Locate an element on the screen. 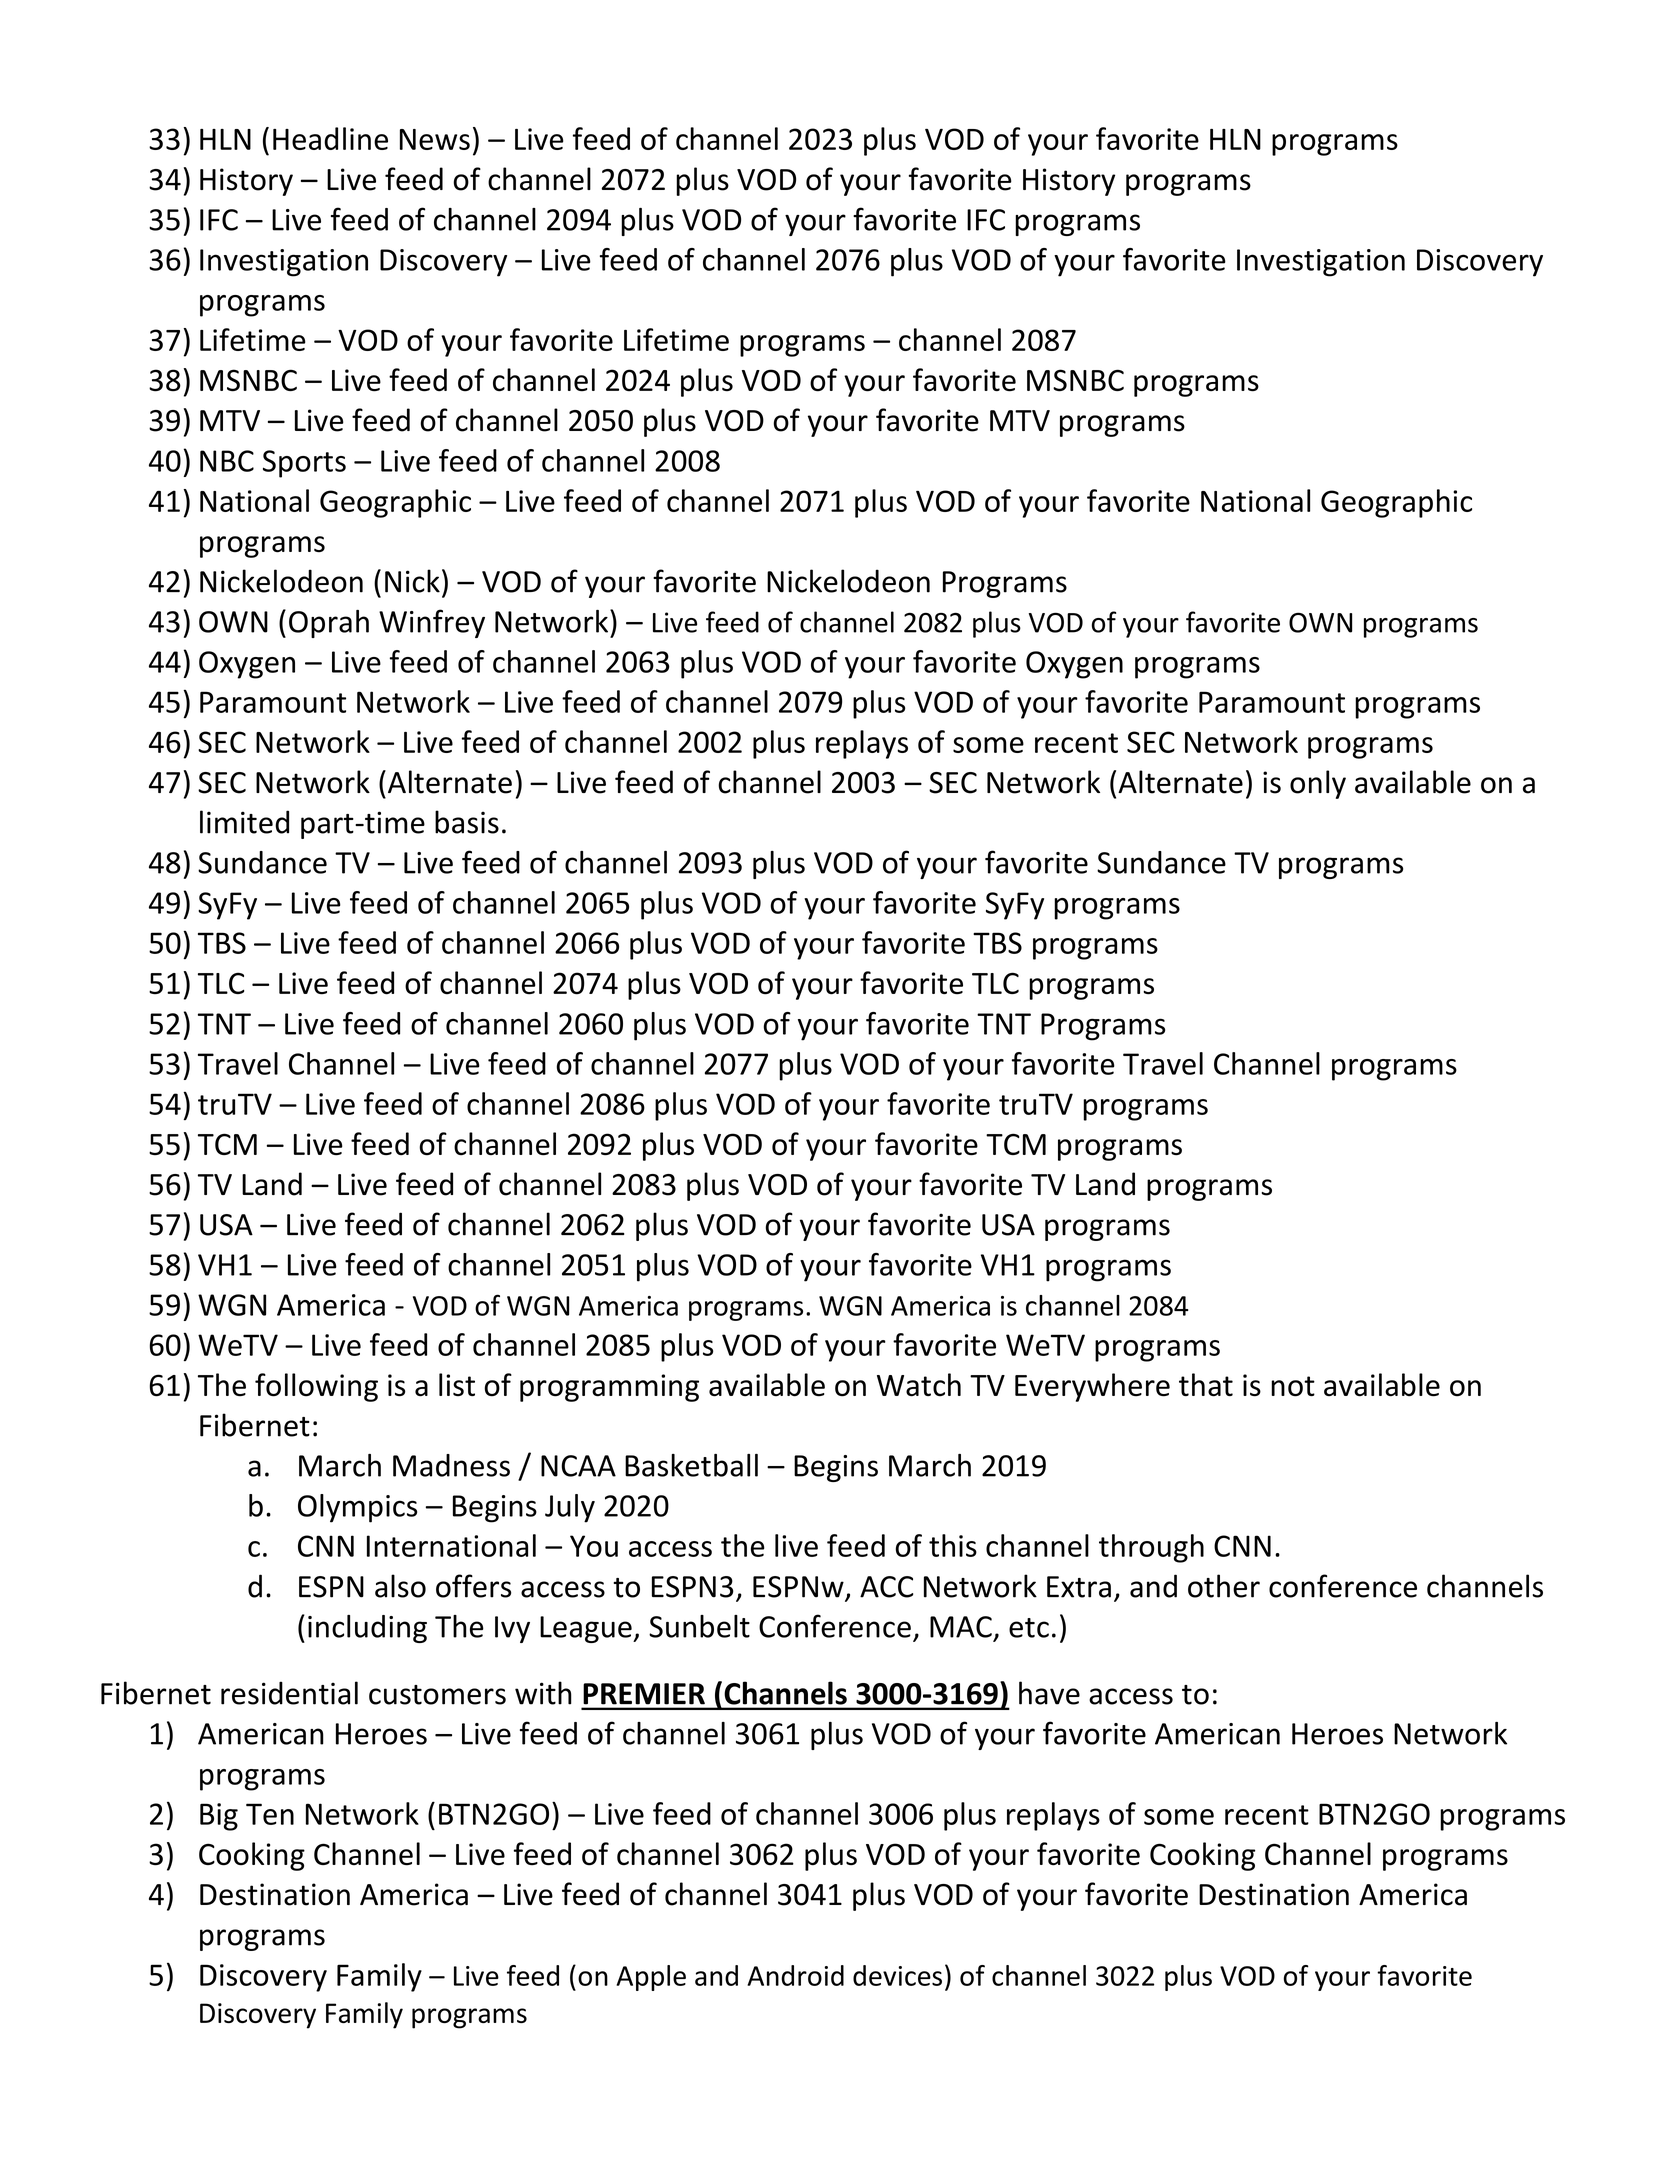  limited is located at coordinates (244, 822).
